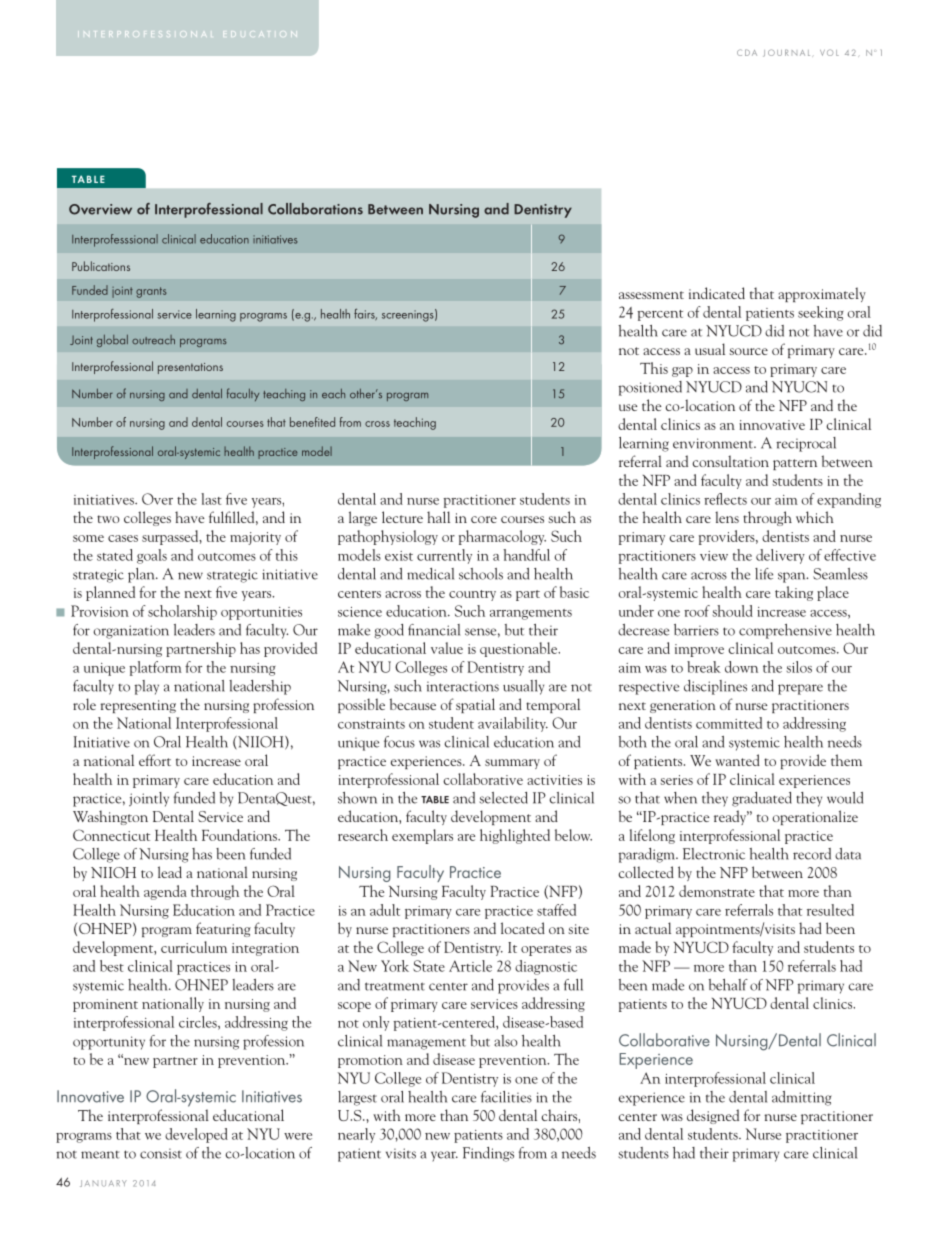 The height and width of the document is (1233, 952). Describe the element at coordinates (463, 686) in the document. I see `interactions` at that location.
